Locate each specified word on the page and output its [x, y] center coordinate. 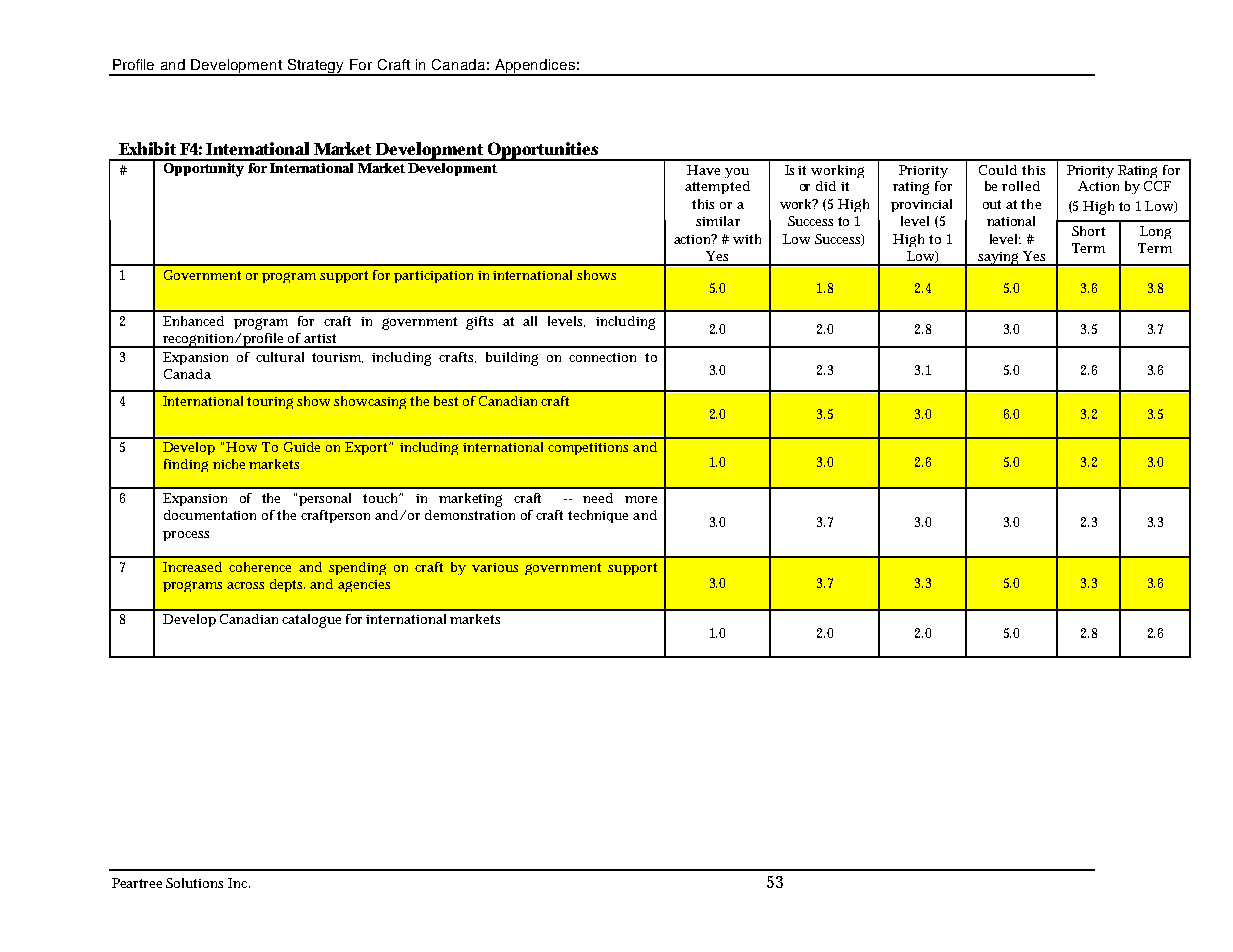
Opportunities [543, 151]
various [495, 567]
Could [998, 170]
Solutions [194, 883]
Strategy [316, 67]
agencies [364, 586]
